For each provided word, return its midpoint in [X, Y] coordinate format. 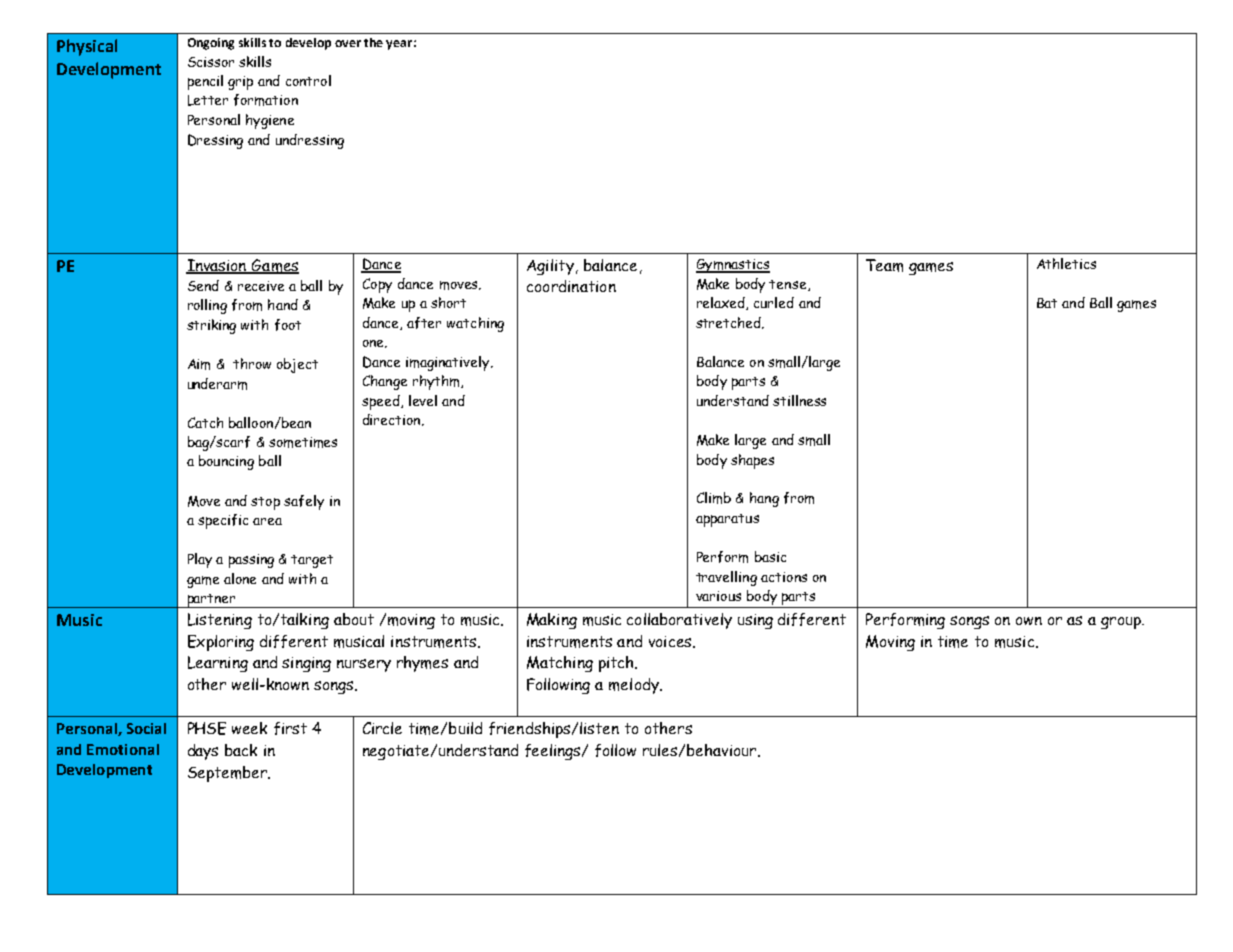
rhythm [437, 382]
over [348, 43]
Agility [550, 267]
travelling [726, 578]
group [1122, 623]
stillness [799, 400]
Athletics [1066, 263]
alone [240, 578]
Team [884, 265]
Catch [205, 422]
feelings [554, 752]
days [203, 752]
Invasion [217, 266]
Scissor [211, 62]
